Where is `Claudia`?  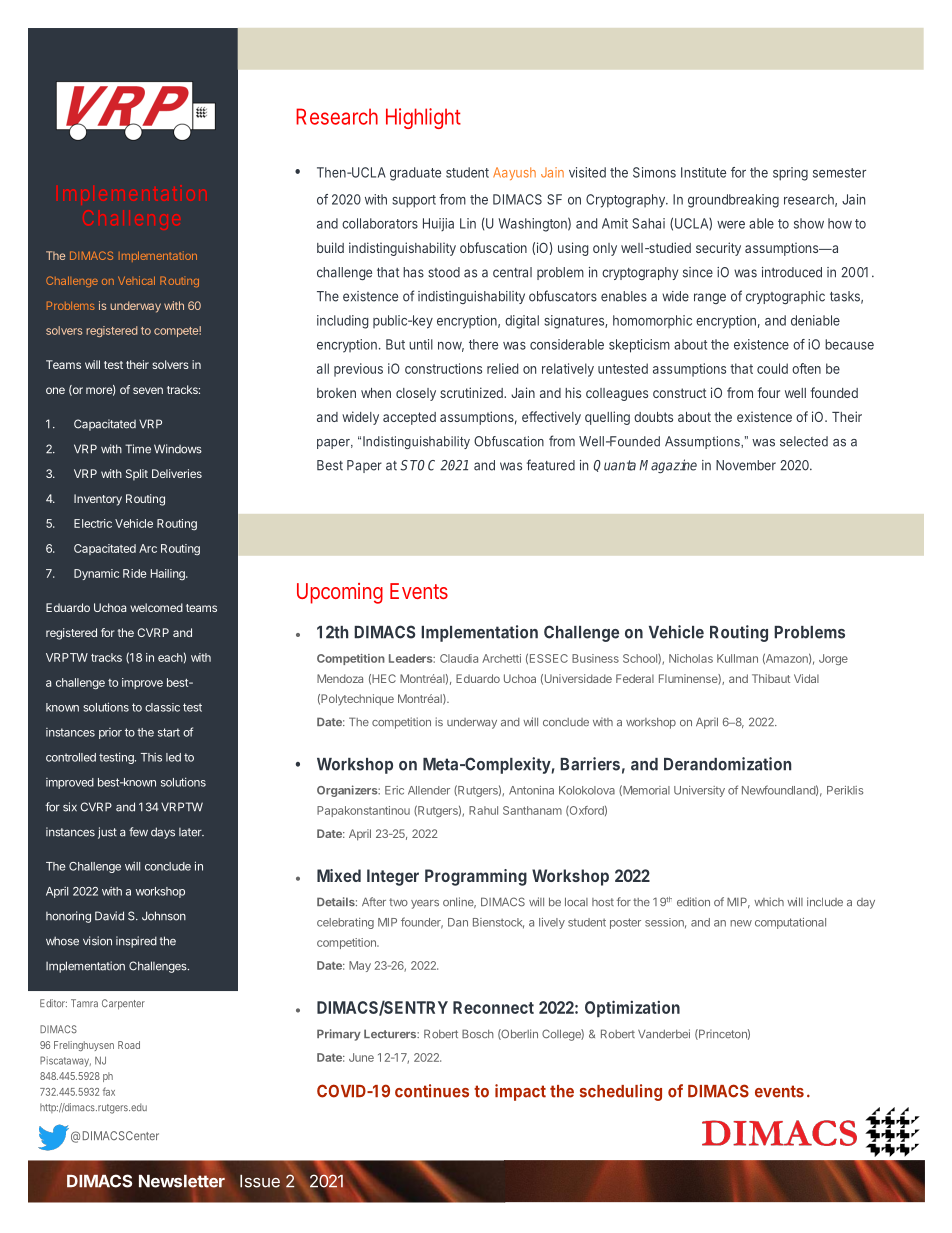
Claudia is located at coordinates (459, 658).
